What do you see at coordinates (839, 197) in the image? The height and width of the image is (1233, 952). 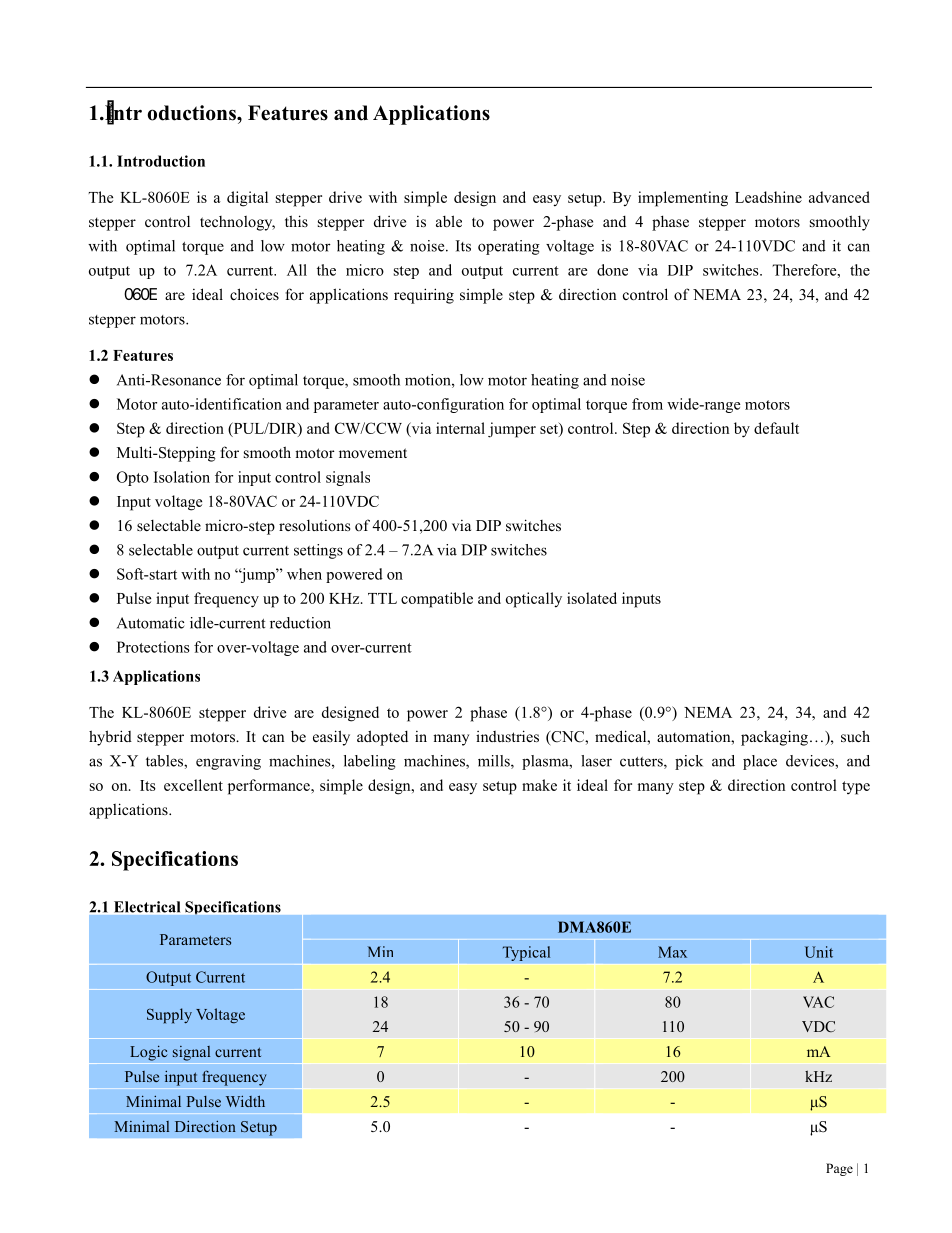 I see `advanced` at bounding box center [839, 197].
